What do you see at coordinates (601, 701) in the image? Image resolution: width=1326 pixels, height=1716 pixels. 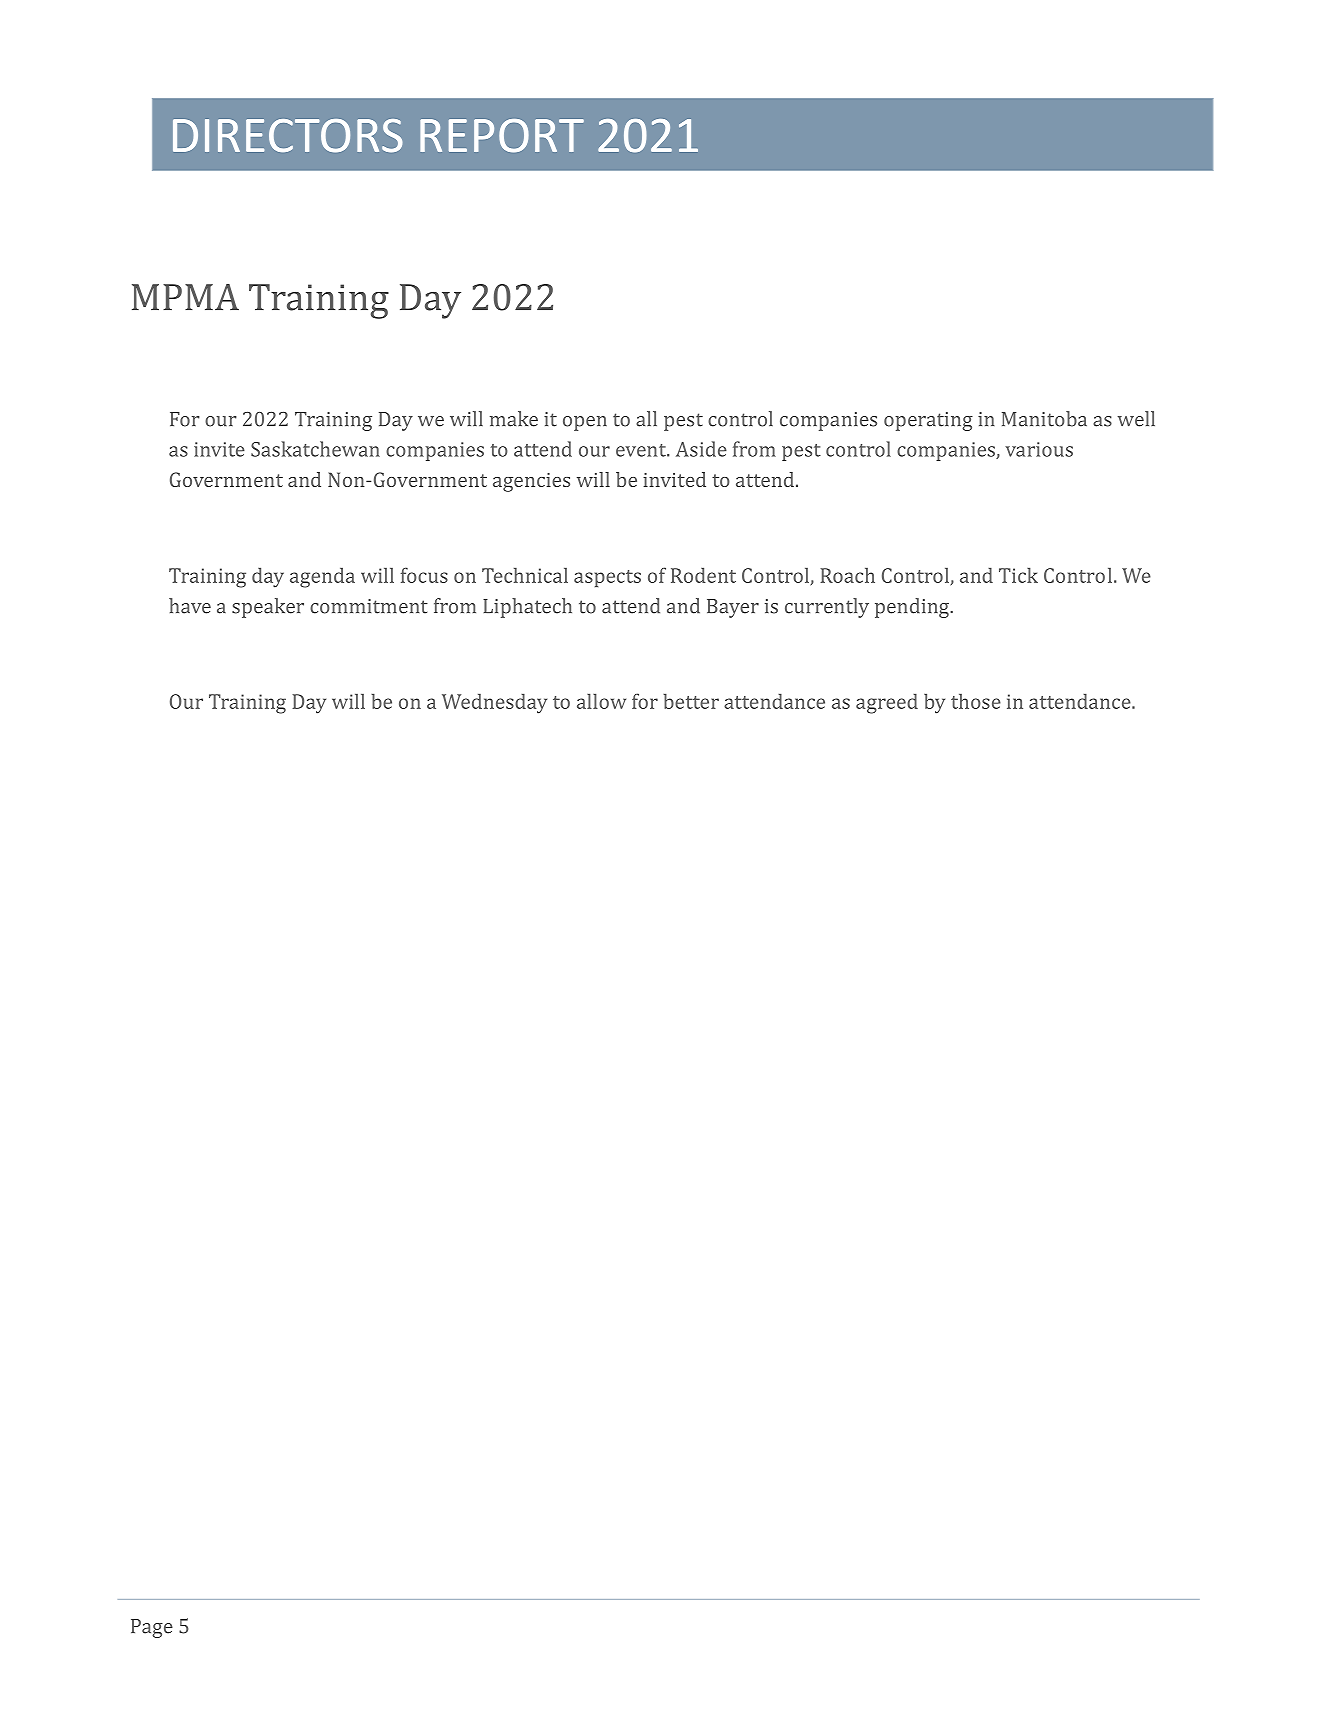 I see `allow` at bounding box center [601, 701].
